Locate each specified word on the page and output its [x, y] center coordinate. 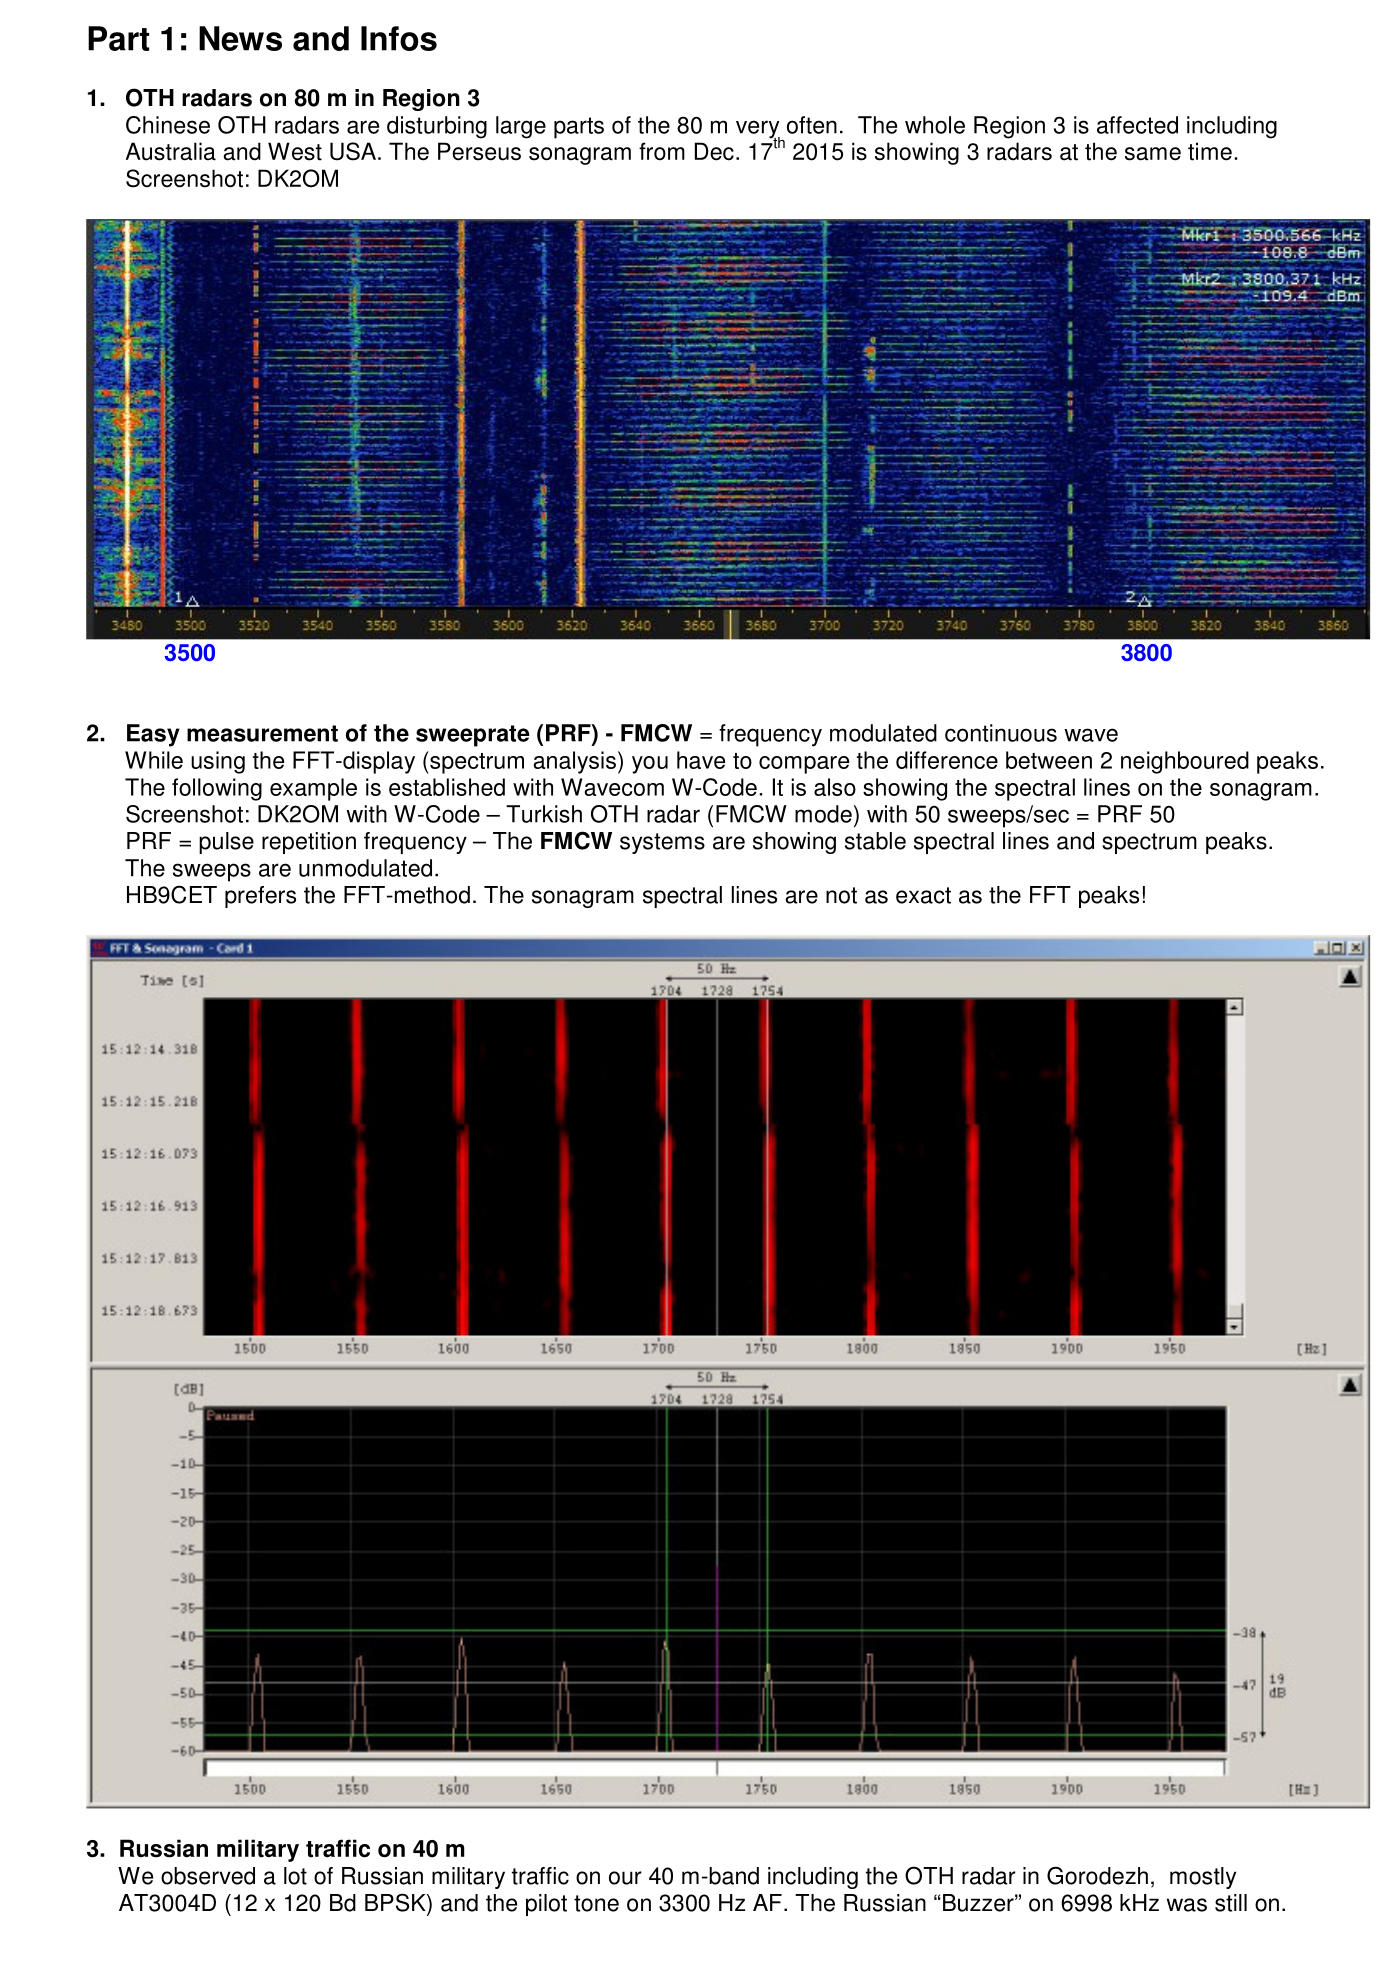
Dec [714, 151]
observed [208, 1876]
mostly [1203, 1878]
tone [596, 1903]
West [295, 151]
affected [1137, 125]
